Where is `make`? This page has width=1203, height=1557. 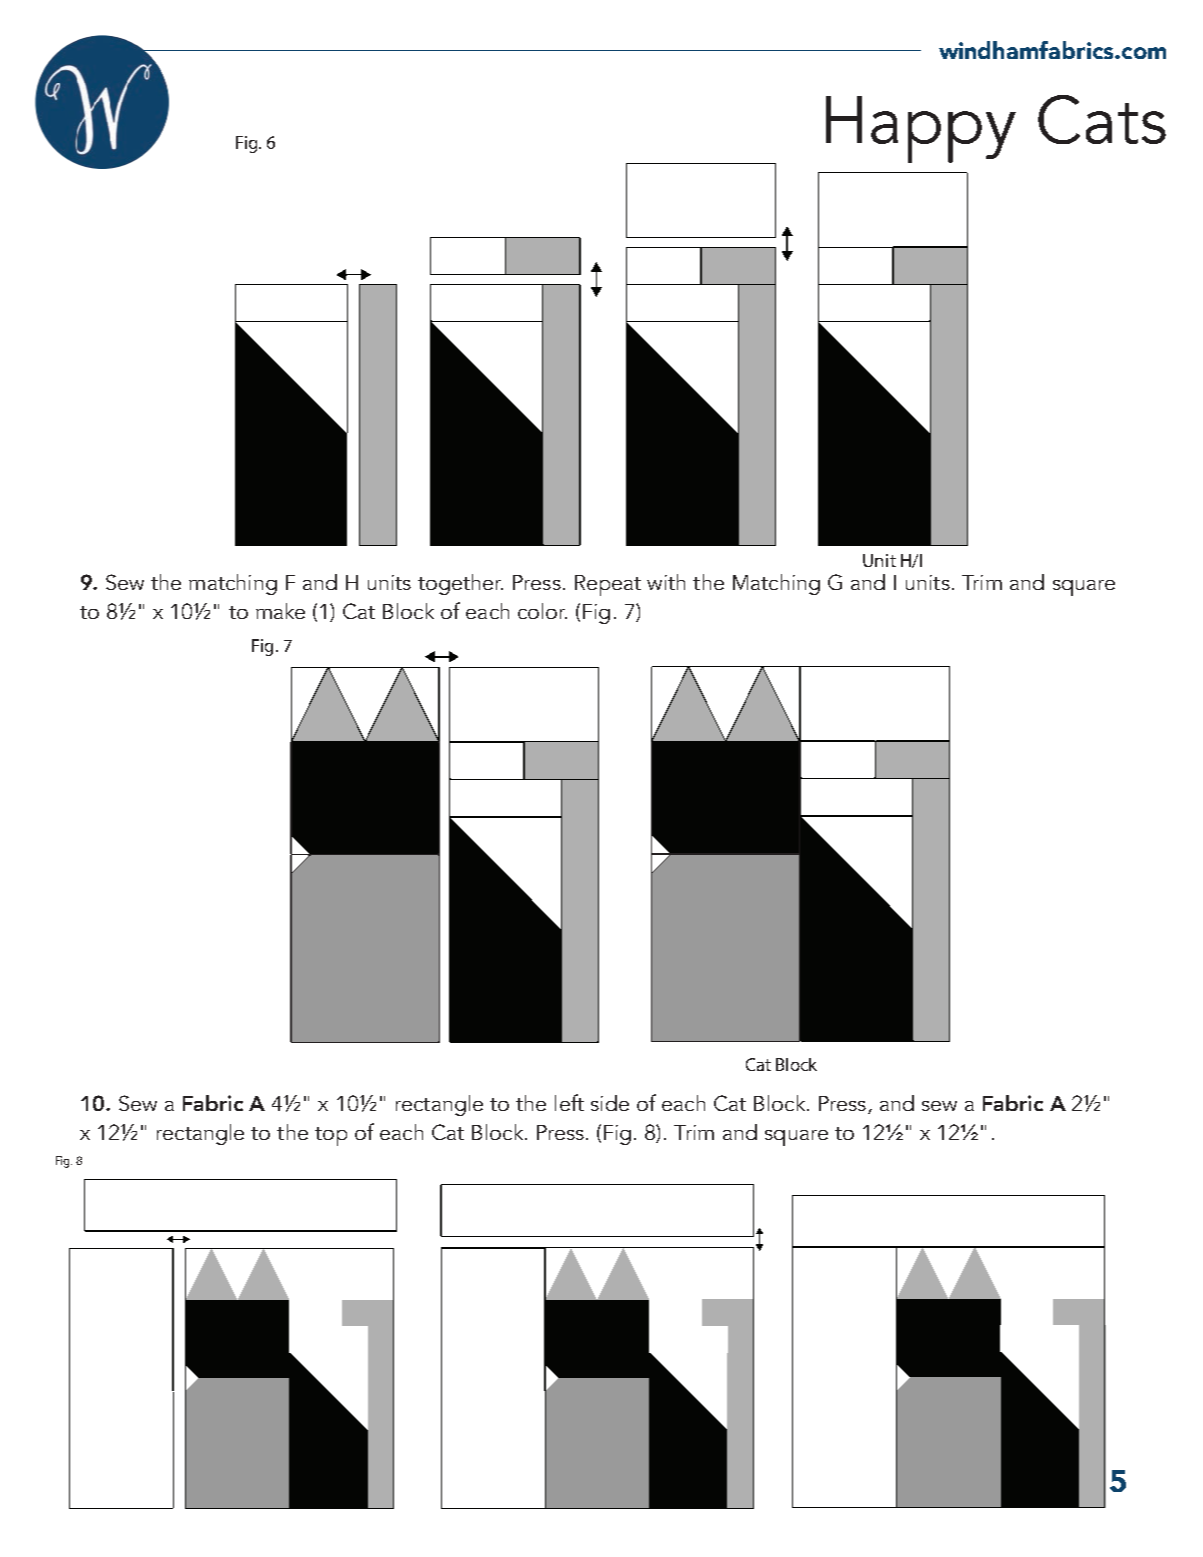 make is located at coordinates (280, 611).
